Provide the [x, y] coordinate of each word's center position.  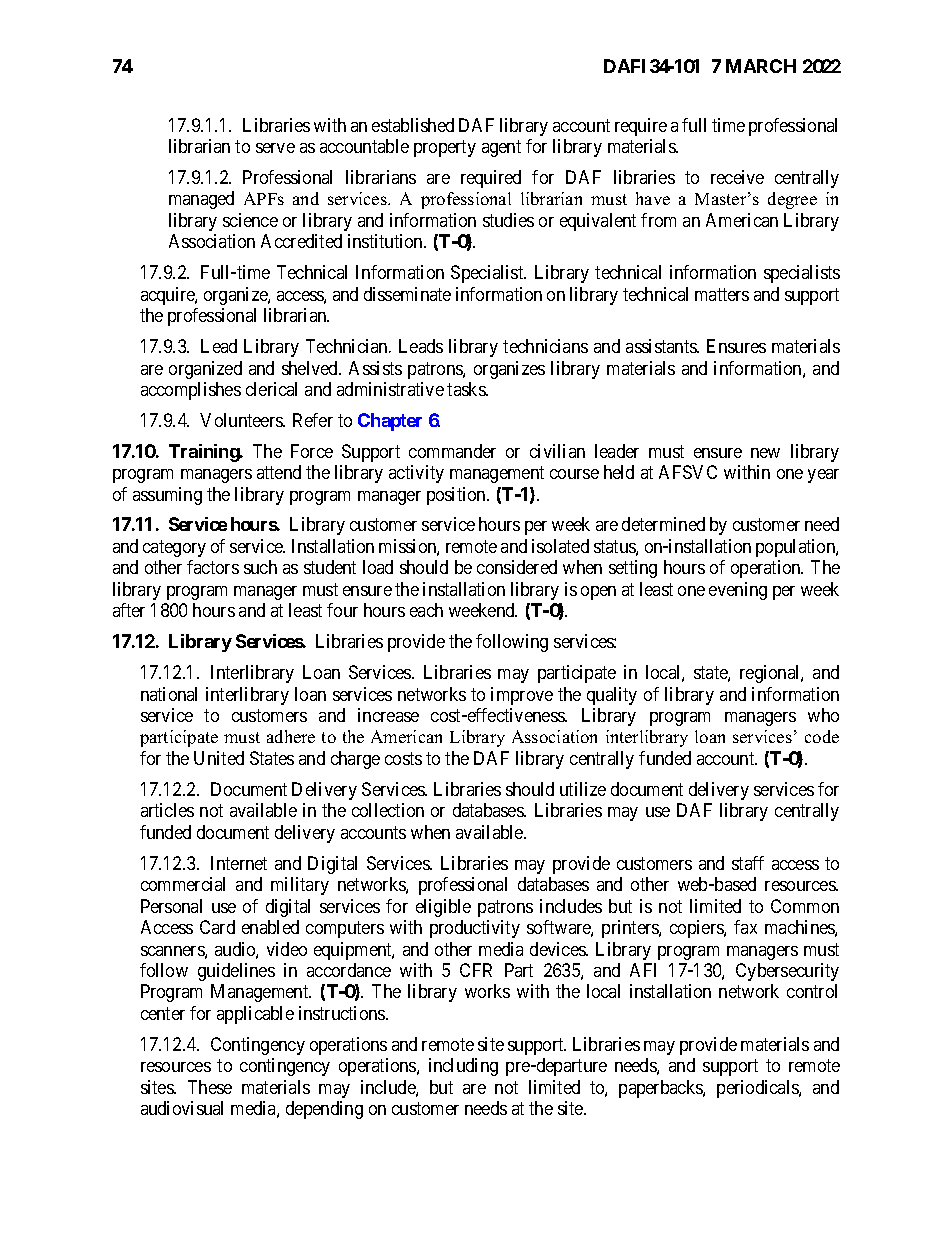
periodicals [758, 1089]
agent [501, 148]
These [210, 1087]
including [463, 1067]
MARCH [761, 66]
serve [275, 148]
